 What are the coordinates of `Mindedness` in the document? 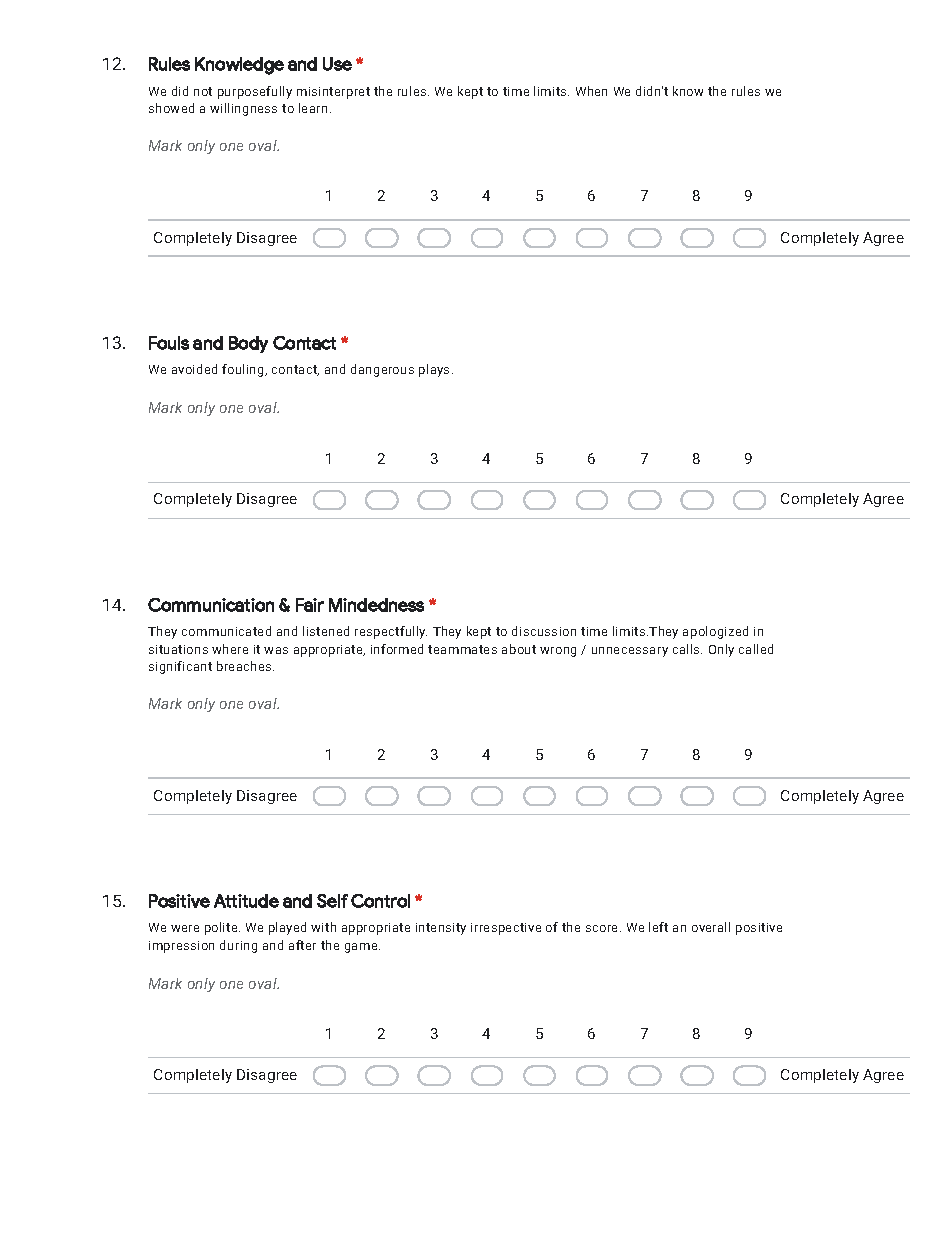 It's located at (376, 605).
